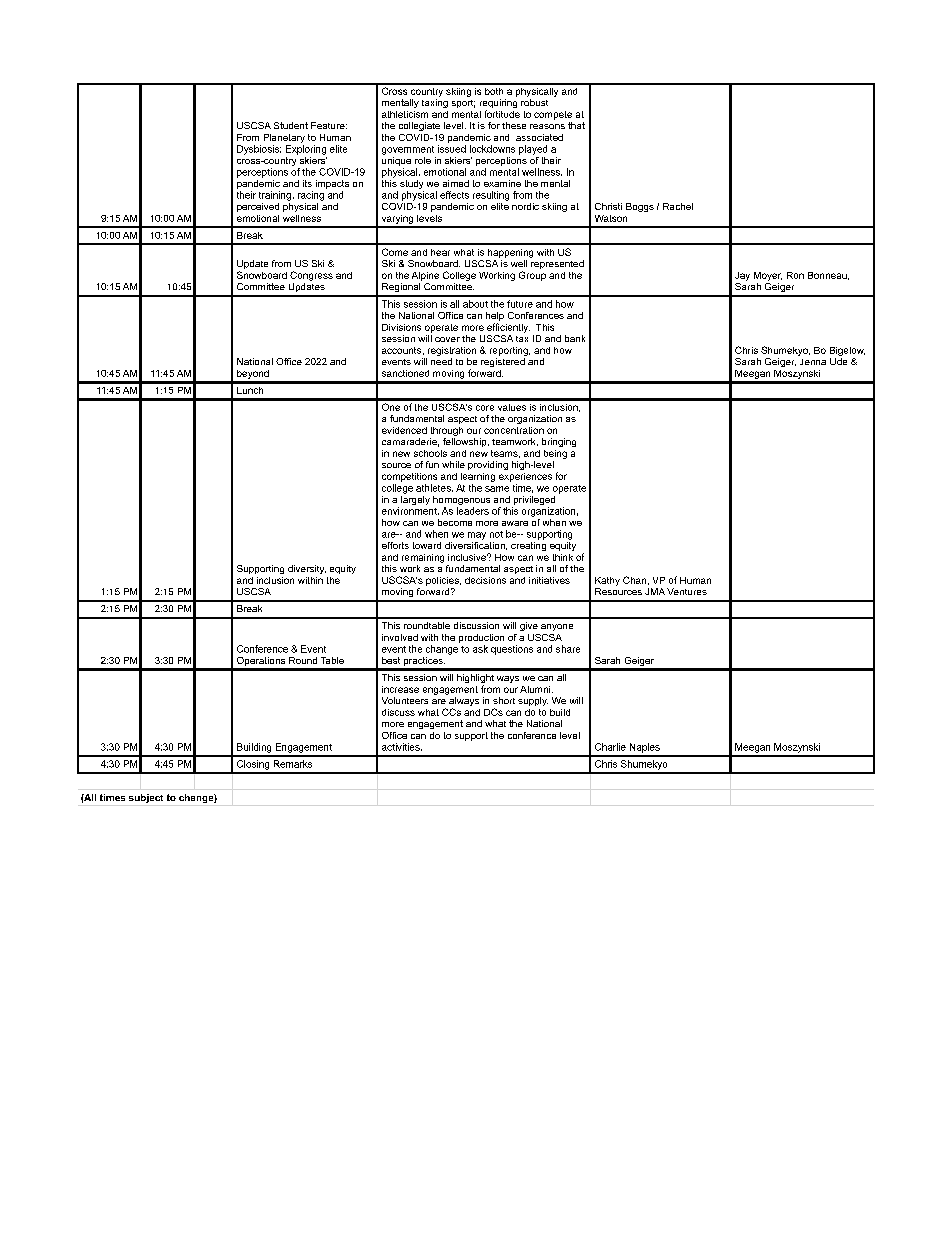 The image size is (952, 1233). Describe the element at coordinates (687, 591) in the screenshot. I see `Ventures` at that location.
